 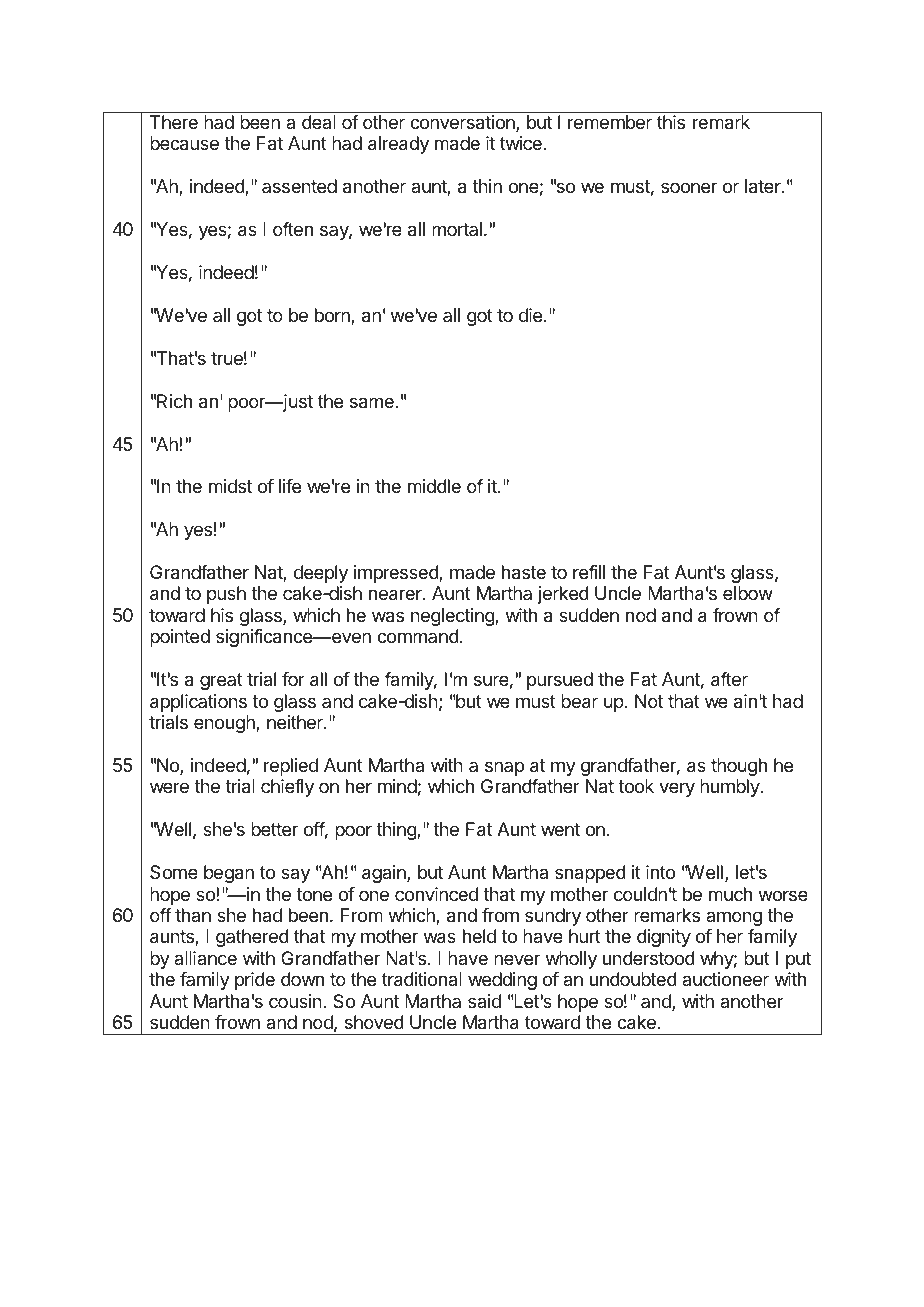 I want to click on pursued, so click(x=560, y=681).
